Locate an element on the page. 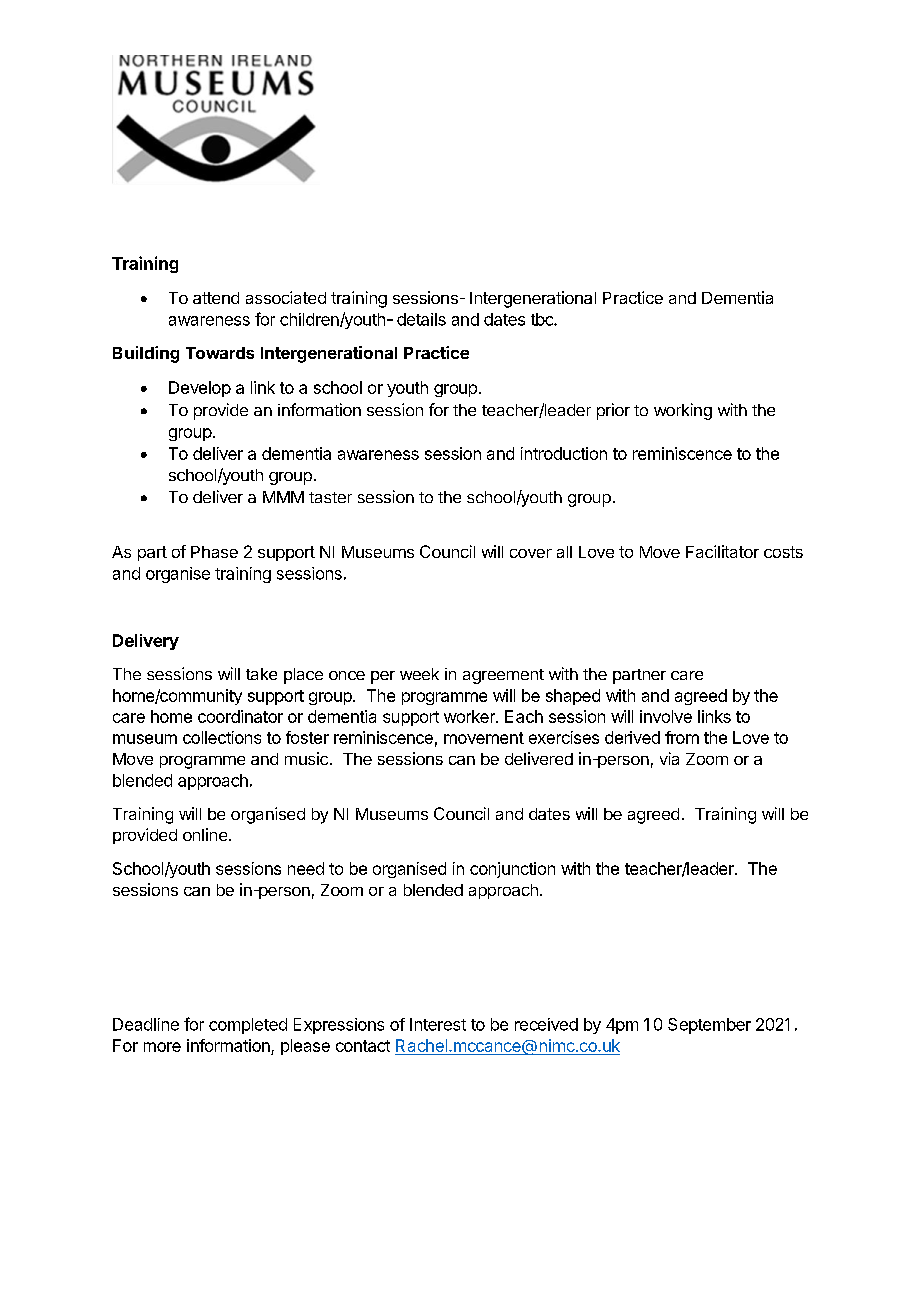 The width and height of the image is (924, 1307). working is located at coordinates (683, 411).
